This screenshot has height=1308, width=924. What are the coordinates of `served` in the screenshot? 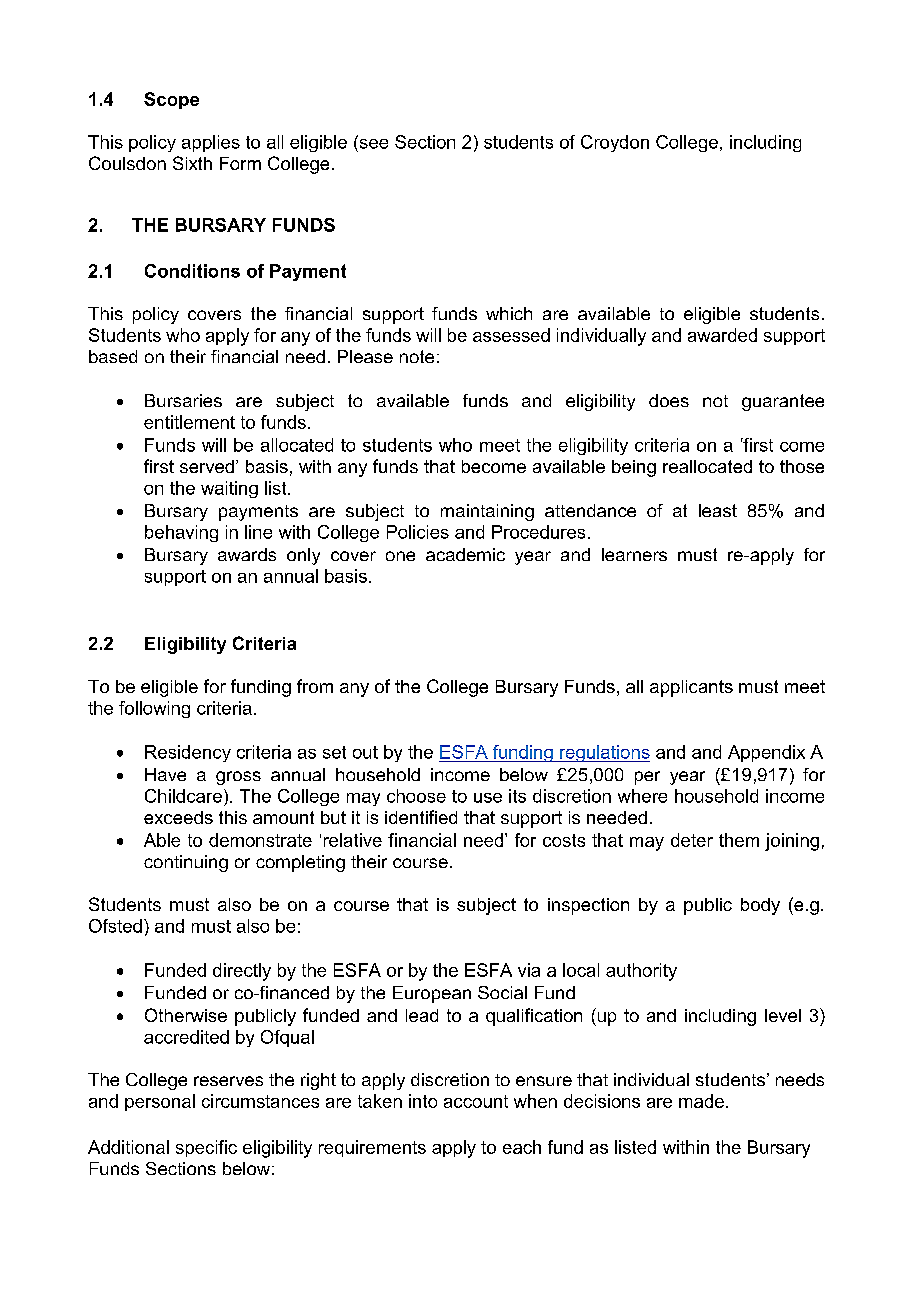 It's located at (207, 466).
